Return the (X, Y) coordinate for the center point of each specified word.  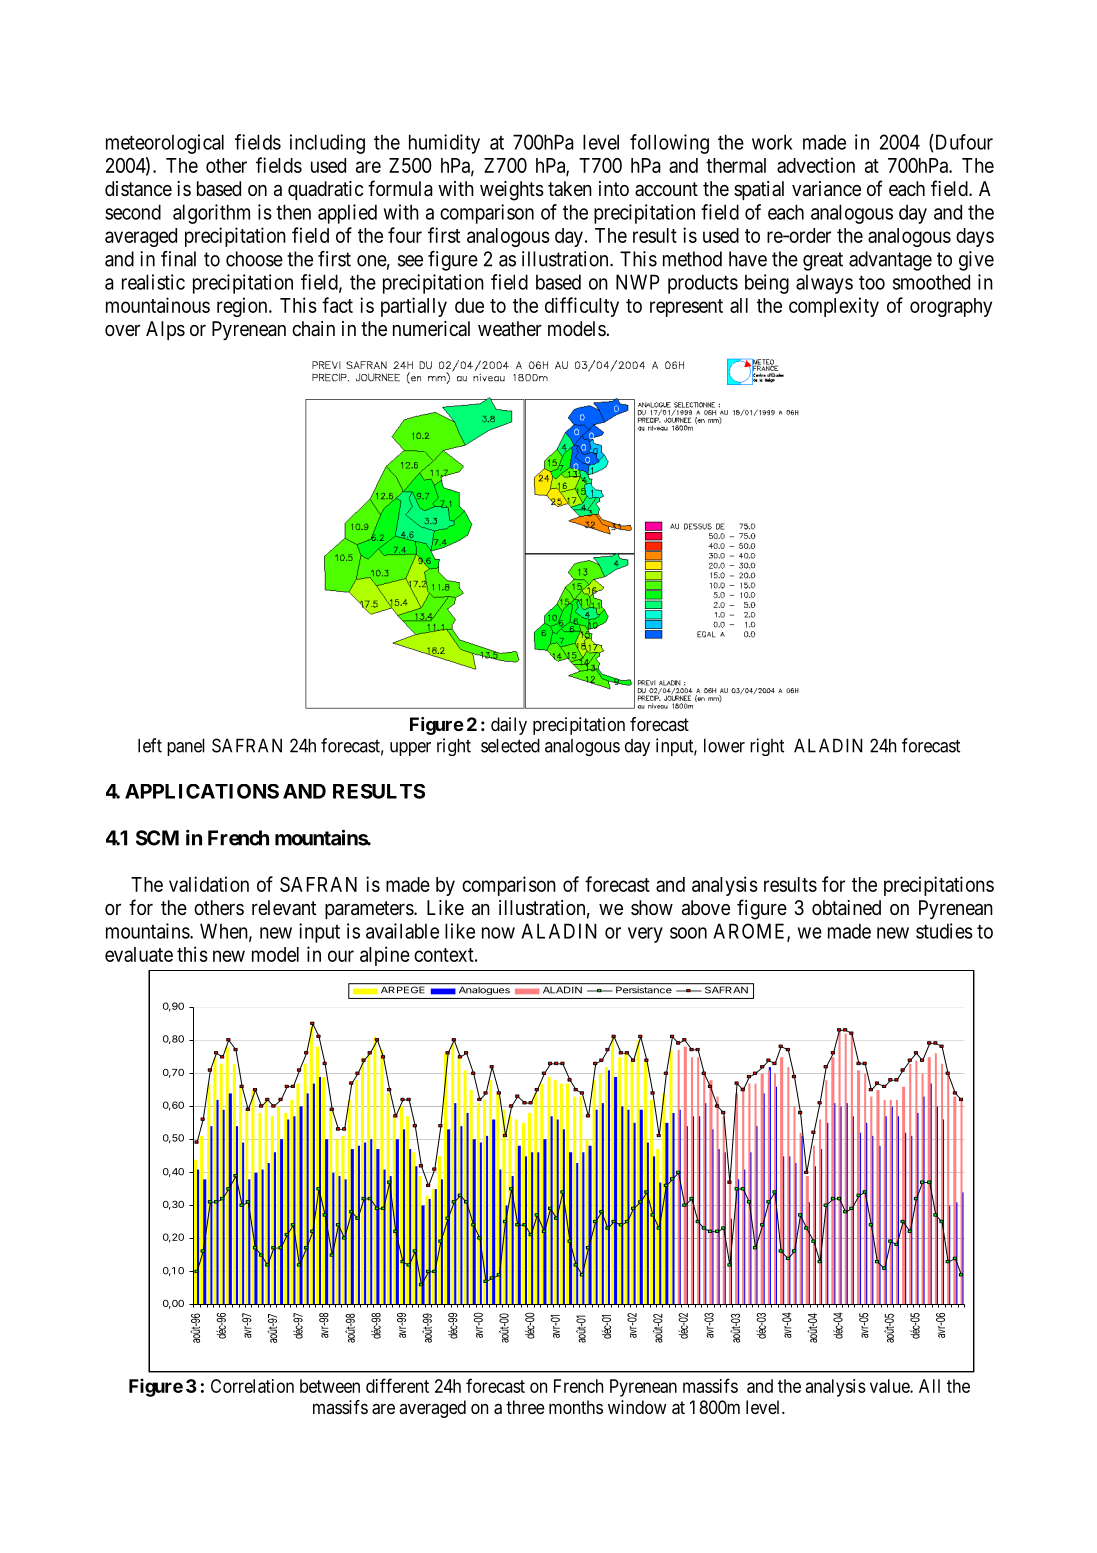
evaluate (139, 954)
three (525, 1407)
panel (186, 747)
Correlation (252, 1386)
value (890, 1386)
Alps (165, 330)
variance (826, 189)
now (498, 933)
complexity (834, 307)
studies (944, 931)
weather (510, 329)
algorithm (211, 214)
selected (510, 745)
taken (570, 188)
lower (724, 745)
